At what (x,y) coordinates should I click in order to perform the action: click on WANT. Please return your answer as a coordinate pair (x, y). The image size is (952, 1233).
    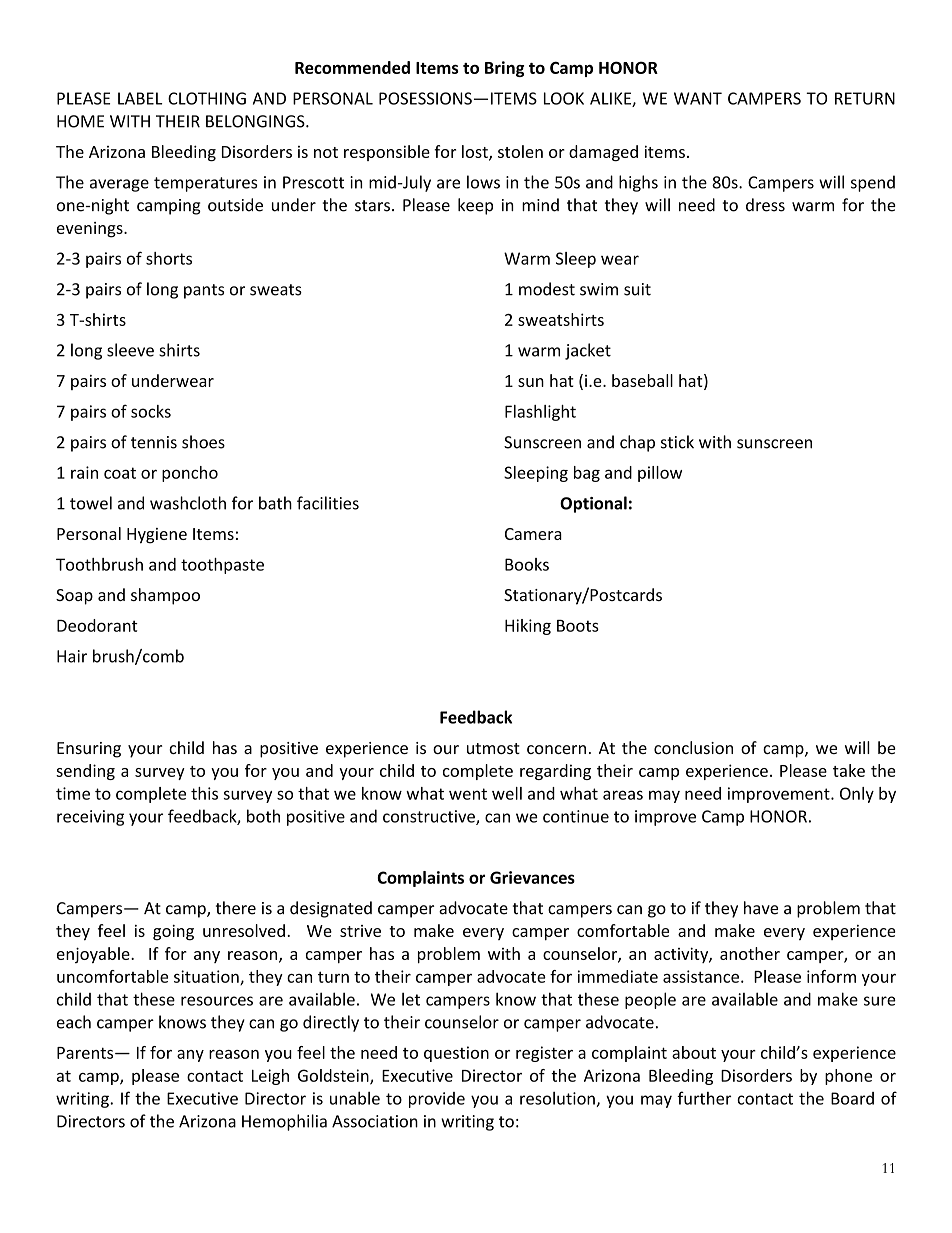
    Looking at the image, I should click on (698, 98).
